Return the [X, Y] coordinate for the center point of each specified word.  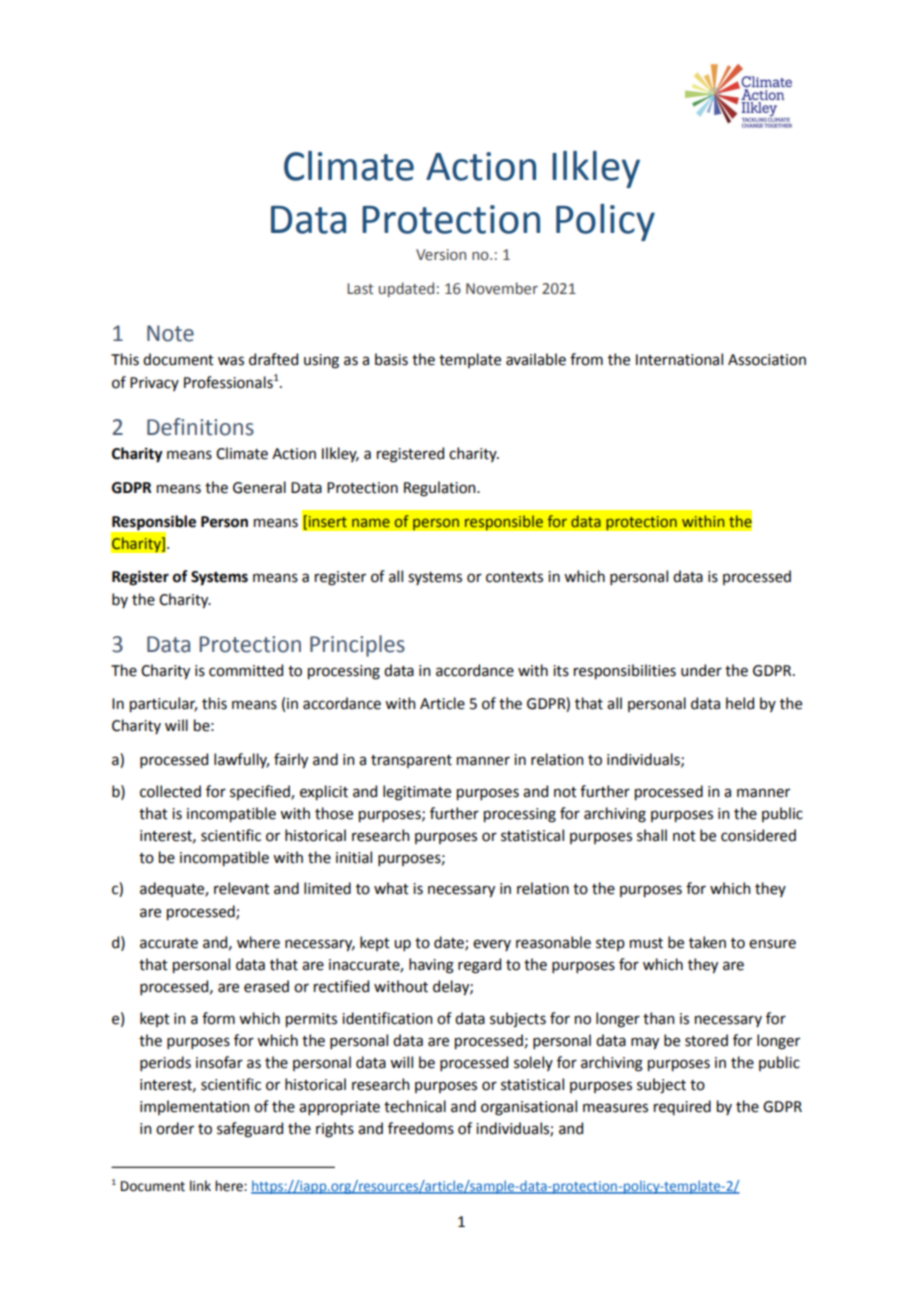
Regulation [441, 489]
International [679, 359]
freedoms [421, 1128]
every [492, 945]
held [740, 703]
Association [767, 360]
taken [707, 942]
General [259, 487]
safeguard [250, 1130]
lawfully [241, 760]
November [502, 288]
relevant [242, 888]
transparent [411, 761]
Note [170, 333]
